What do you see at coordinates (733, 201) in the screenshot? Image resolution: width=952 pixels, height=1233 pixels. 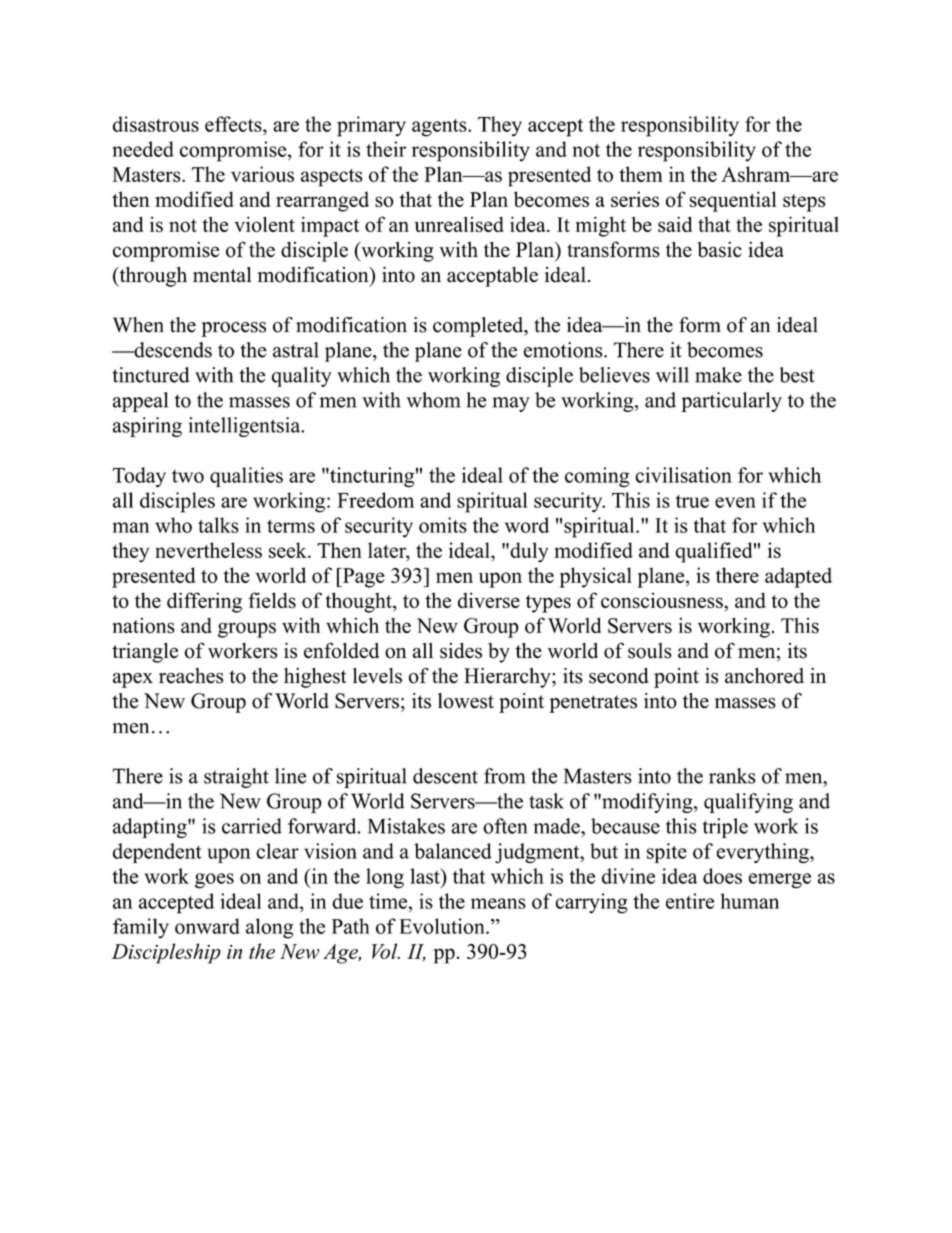 I see `sequential` at bounding box center [733, 201].
